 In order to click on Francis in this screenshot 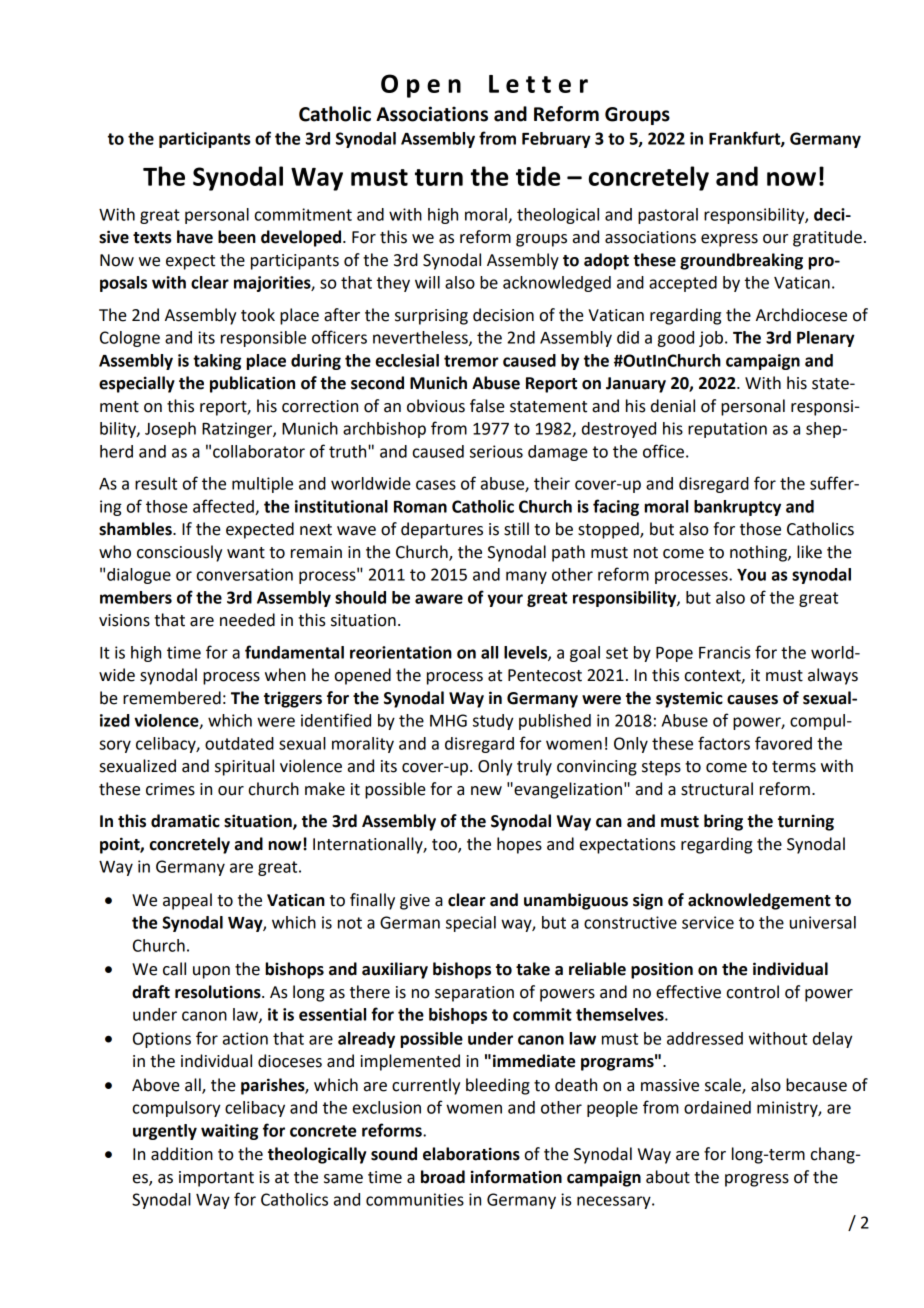, I will do `click(724, 652)`.
